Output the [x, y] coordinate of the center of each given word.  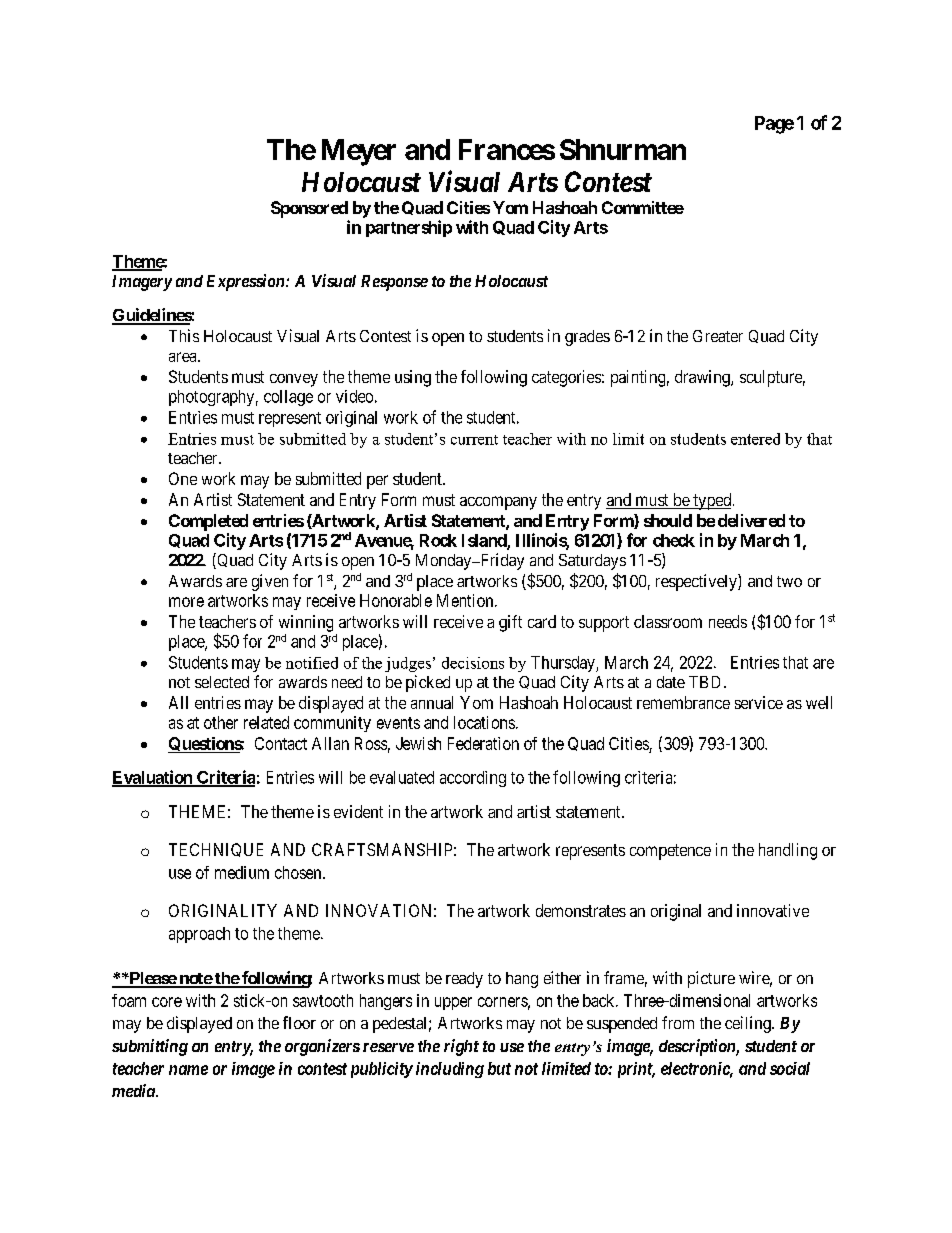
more [186, 602]
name [188, 1070]
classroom [668, 621]
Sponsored [309, 209]
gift [510, 623]
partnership [409, 228]
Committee [643, 207]
